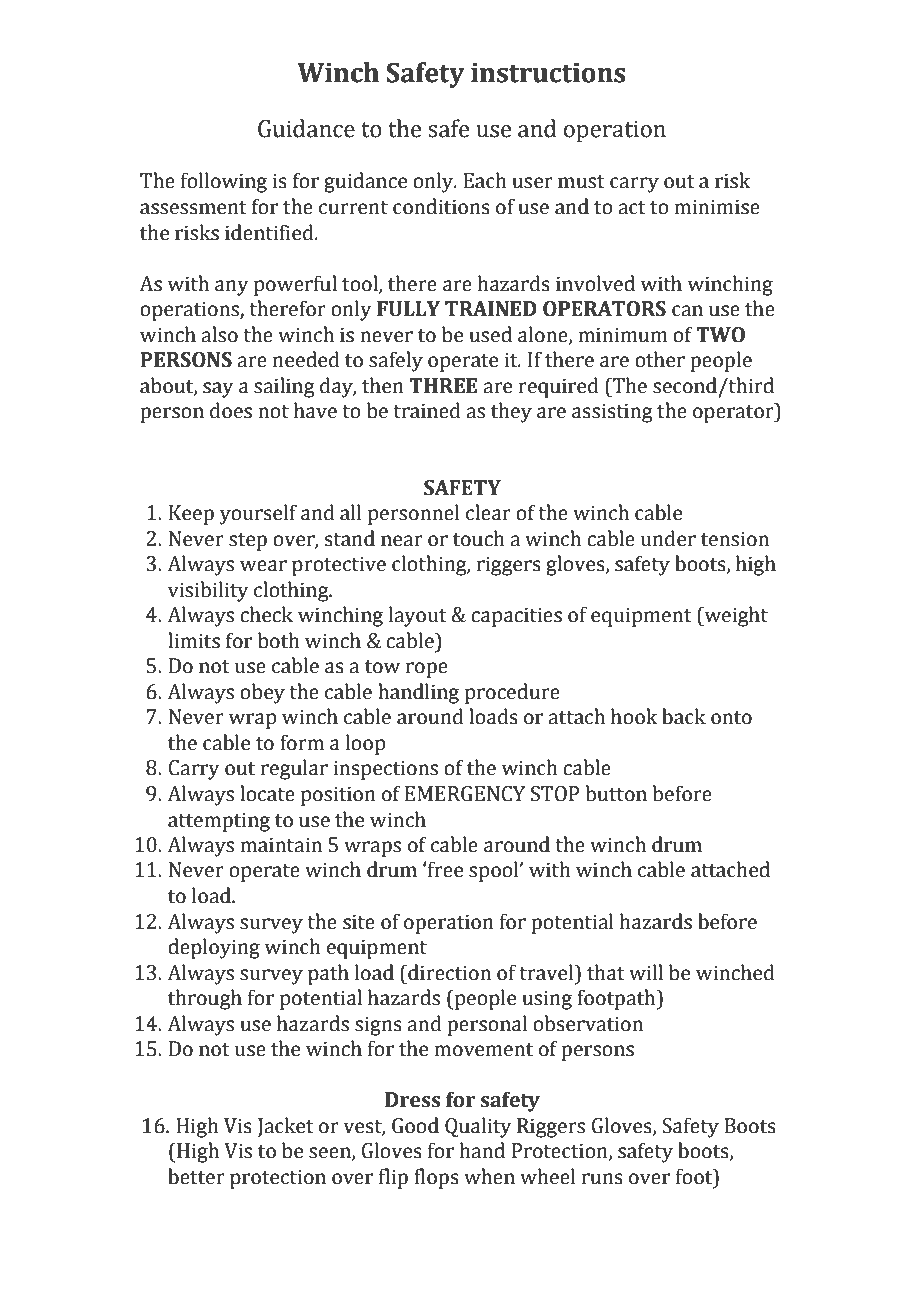 The height and width of the image is (1309, 924). Describe the element at coordinates (478, 1127) in the image. I see `Quality` at that location.
